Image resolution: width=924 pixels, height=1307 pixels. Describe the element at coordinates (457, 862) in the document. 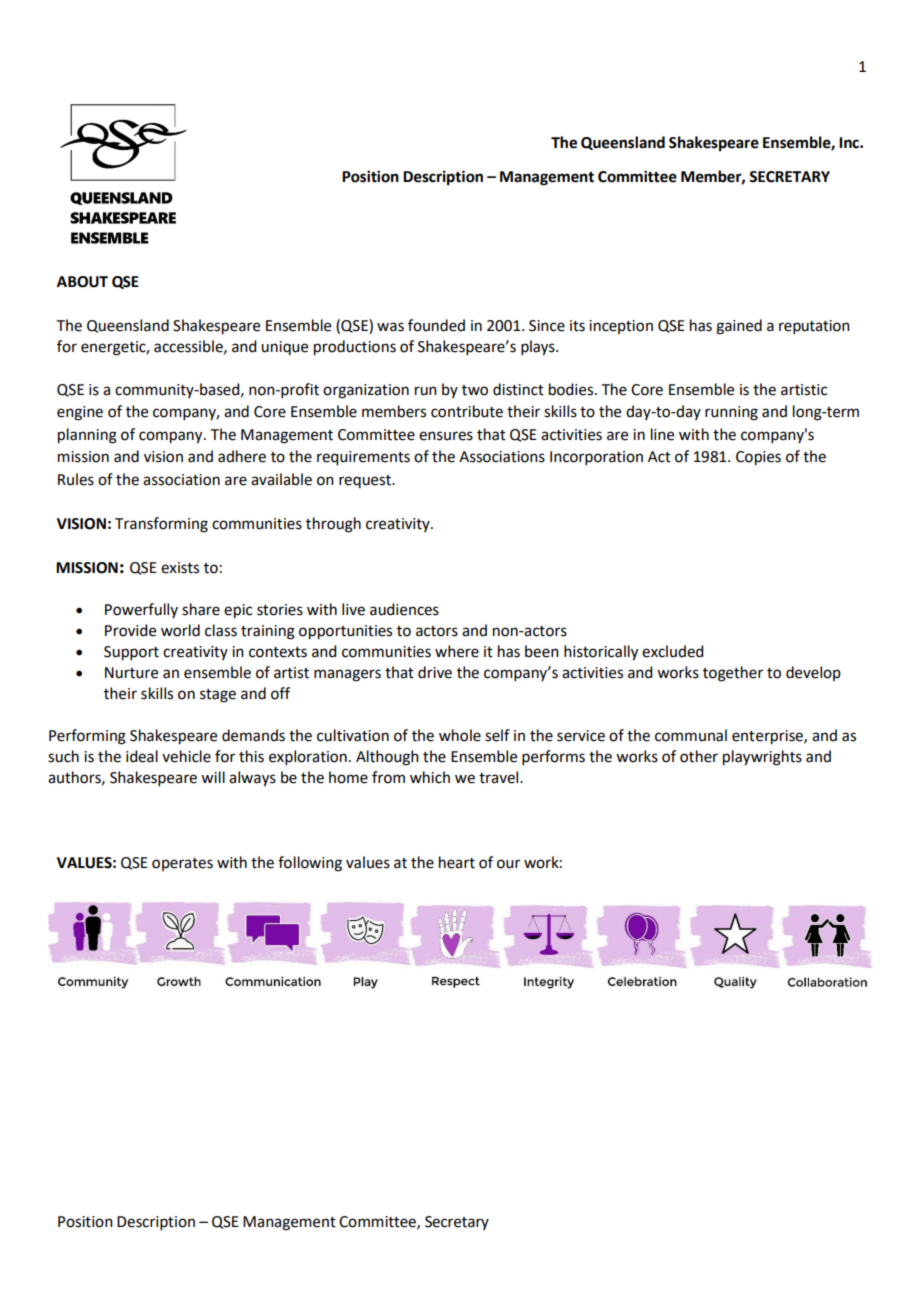

I see `heart` at that location.
